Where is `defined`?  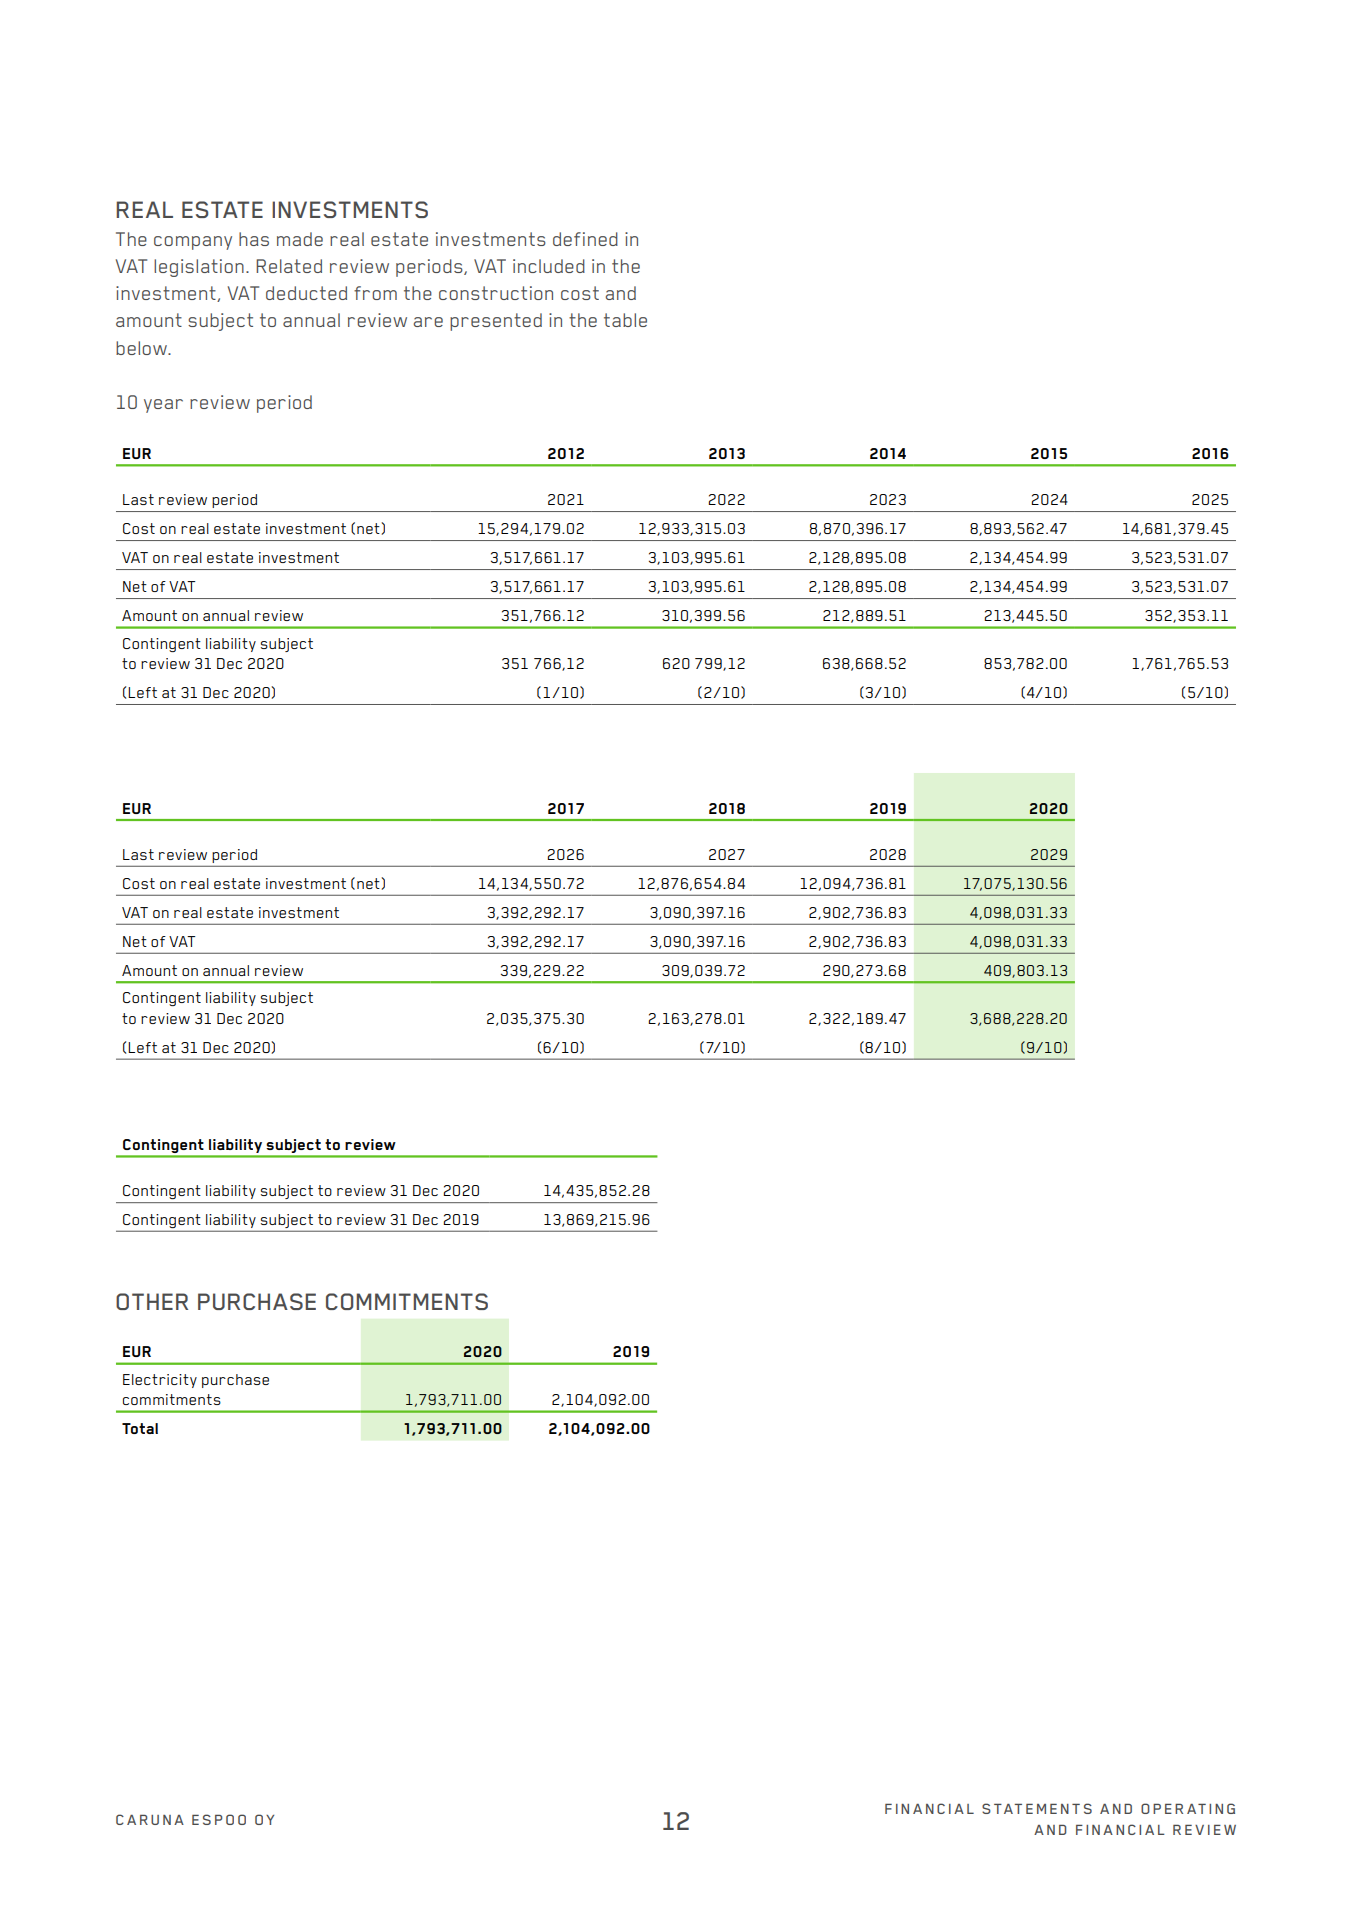
defined is located at coordinates (585, 239).
